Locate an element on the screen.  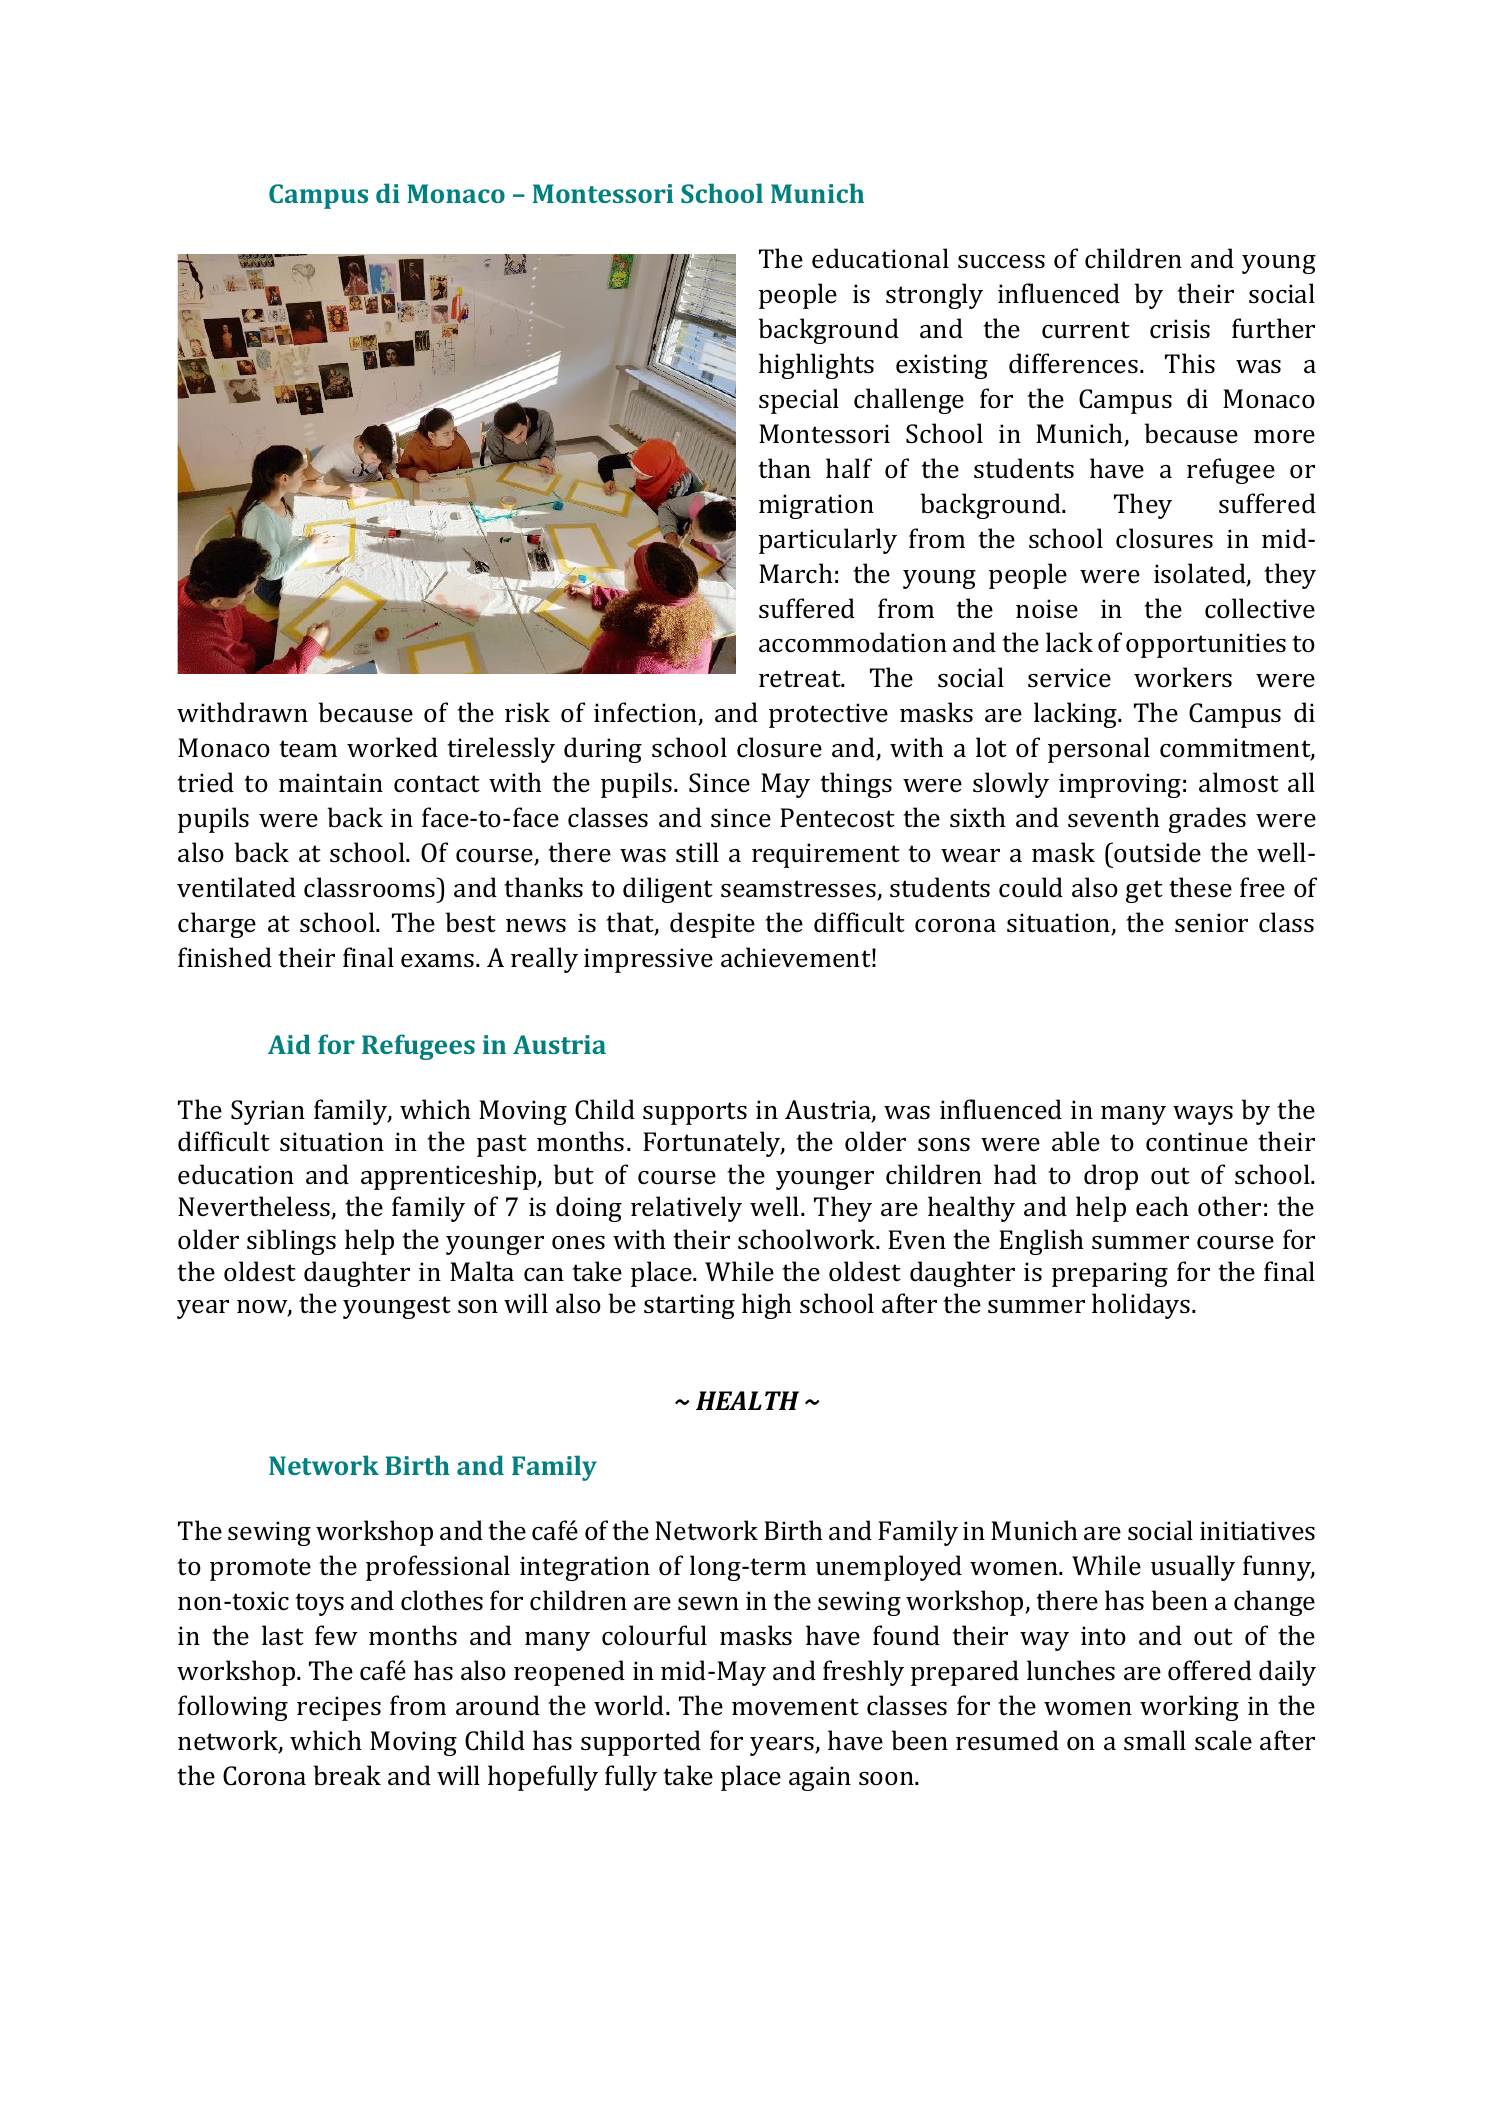
crisis is located at coordinates (1180, 329).
